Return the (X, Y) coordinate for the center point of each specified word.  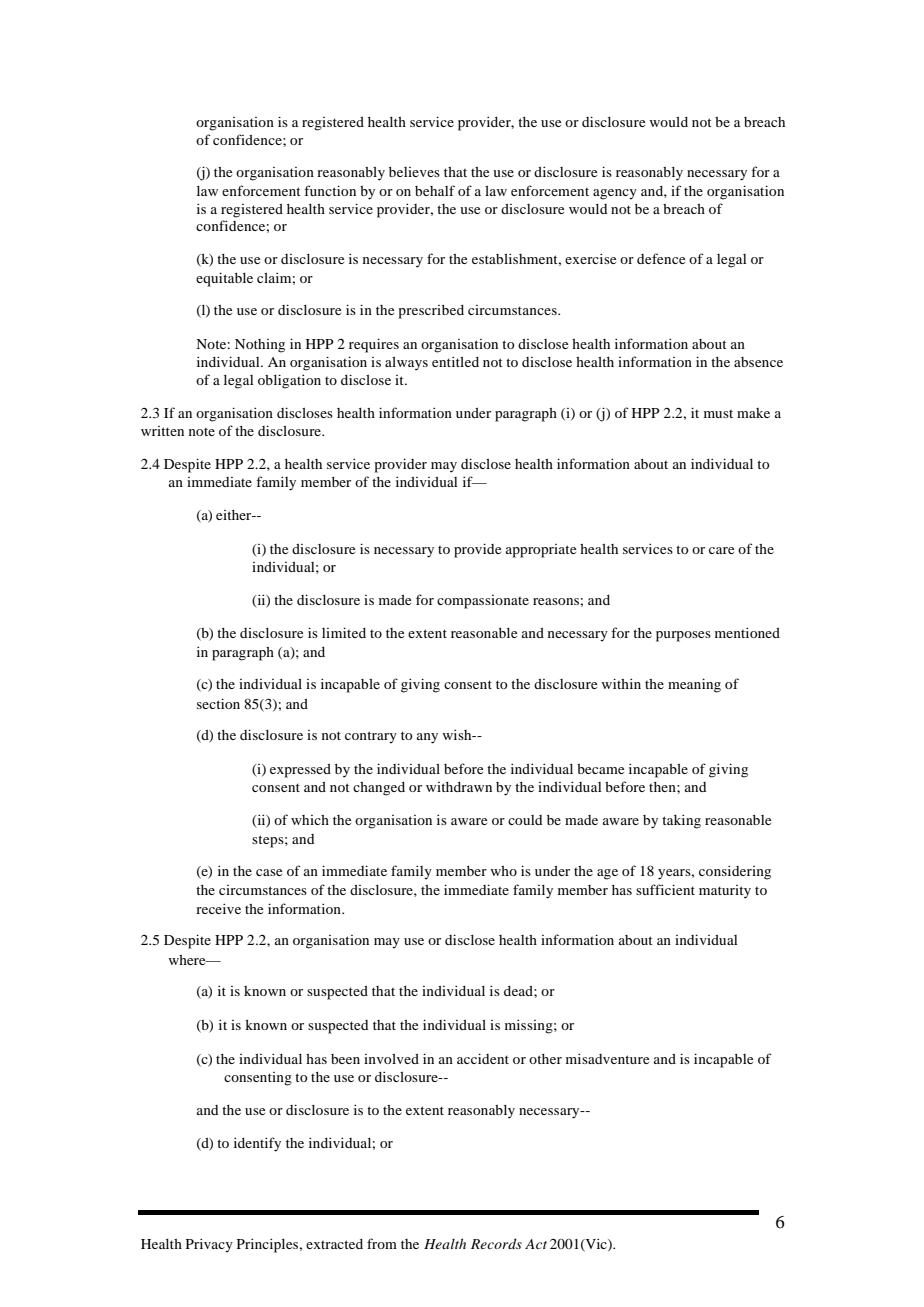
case (269, 872)
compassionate (483, 602)
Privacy (209, 1245)
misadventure (607, 1058)
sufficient (665, 889)
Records (496, 1243)
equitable (224, 279)
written (162, 431)
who (503, 871)
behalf (435, 190)
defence (661, 258)
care (721, 550)
